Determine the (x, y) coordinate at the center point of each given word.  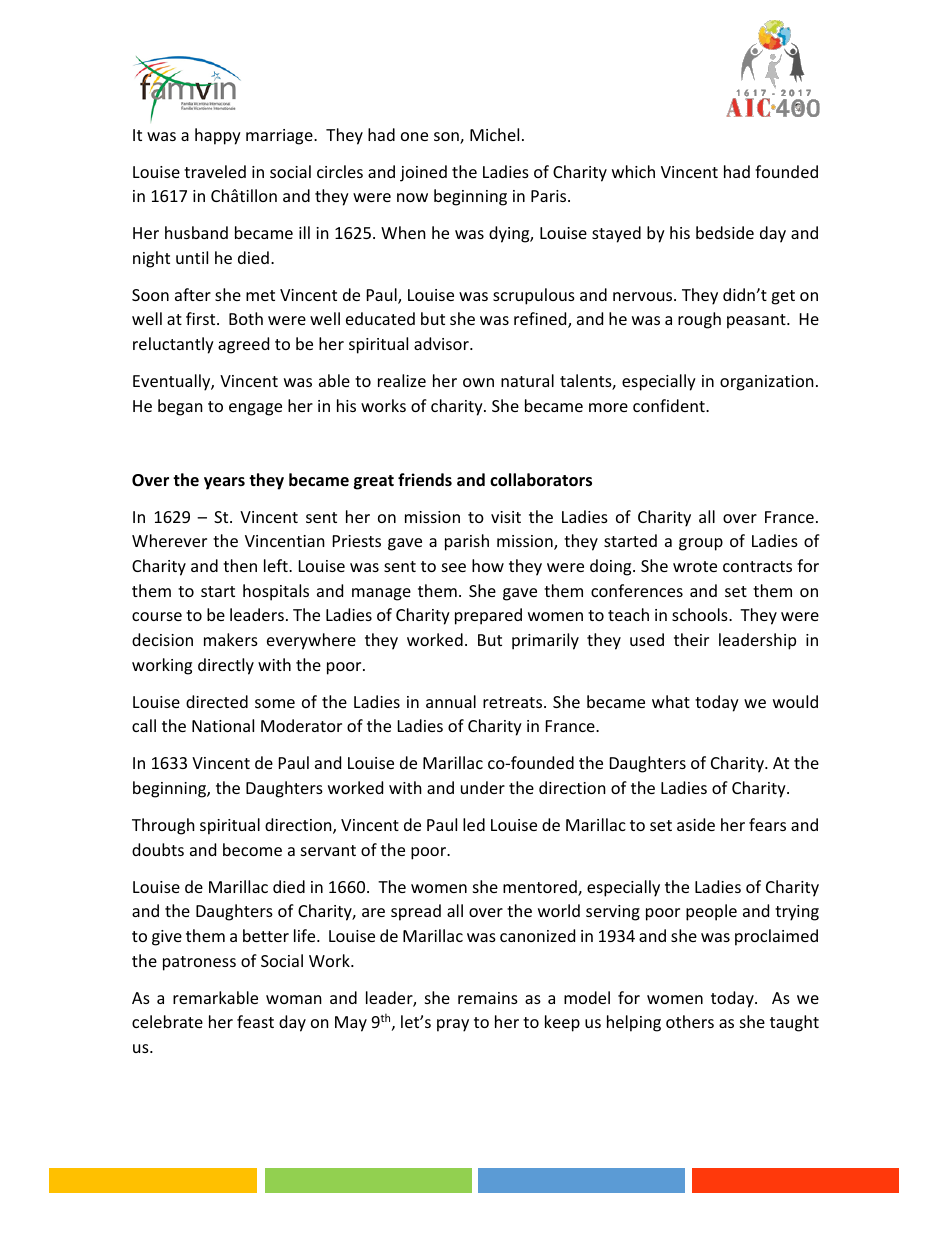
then (240, 565)
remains (488, 998)
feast (255, 1021)
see (454, 567)
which (633, 171)
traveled (215, 171)
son (447, 138)
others (690, 1021)
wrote (695, 566)
